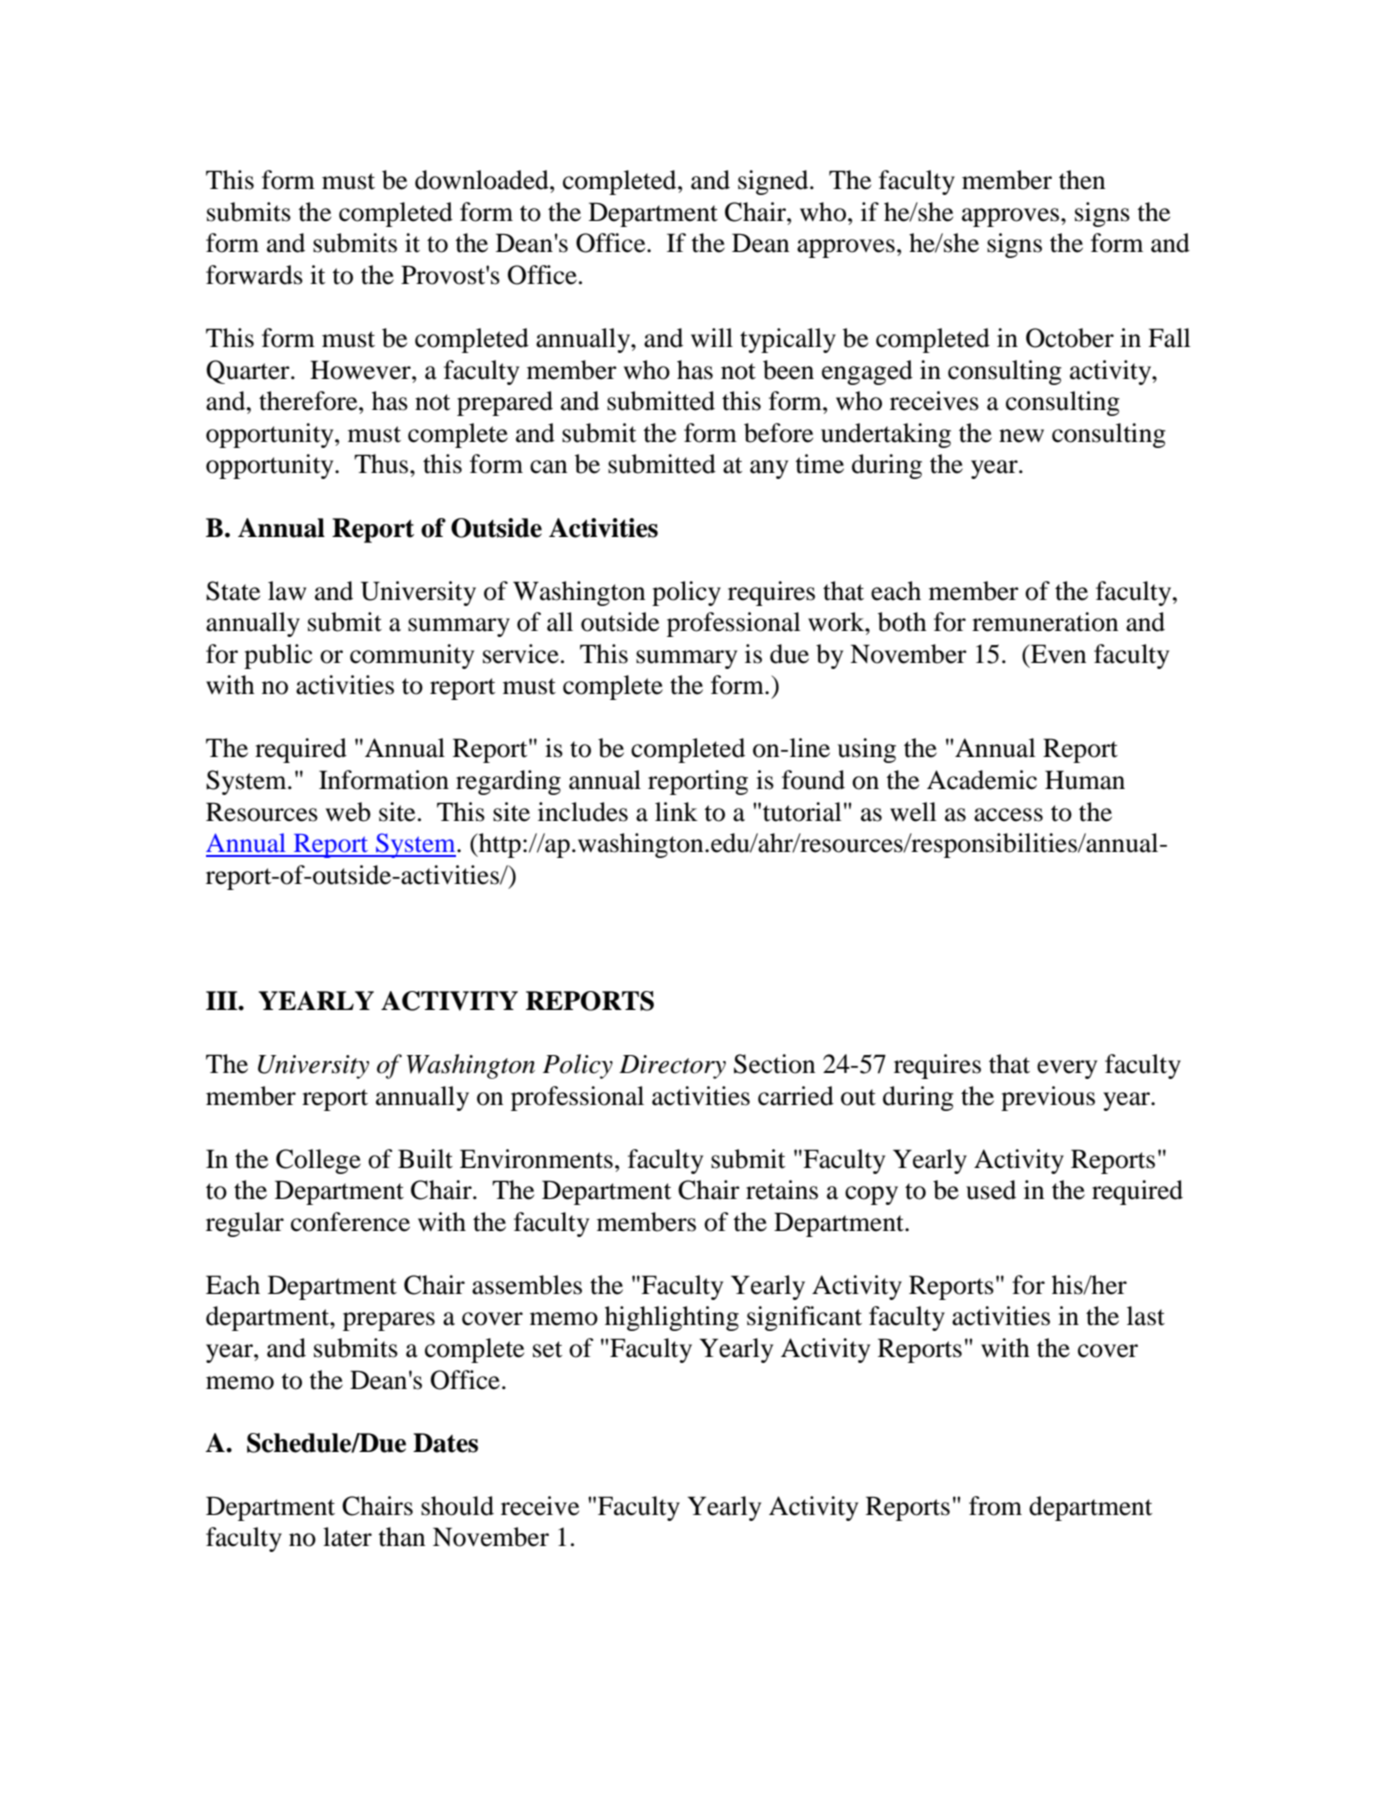 The image size is (1400, 1811). Describe the element at coordinates (347, 1537) in the image. I see `later` at that location.
